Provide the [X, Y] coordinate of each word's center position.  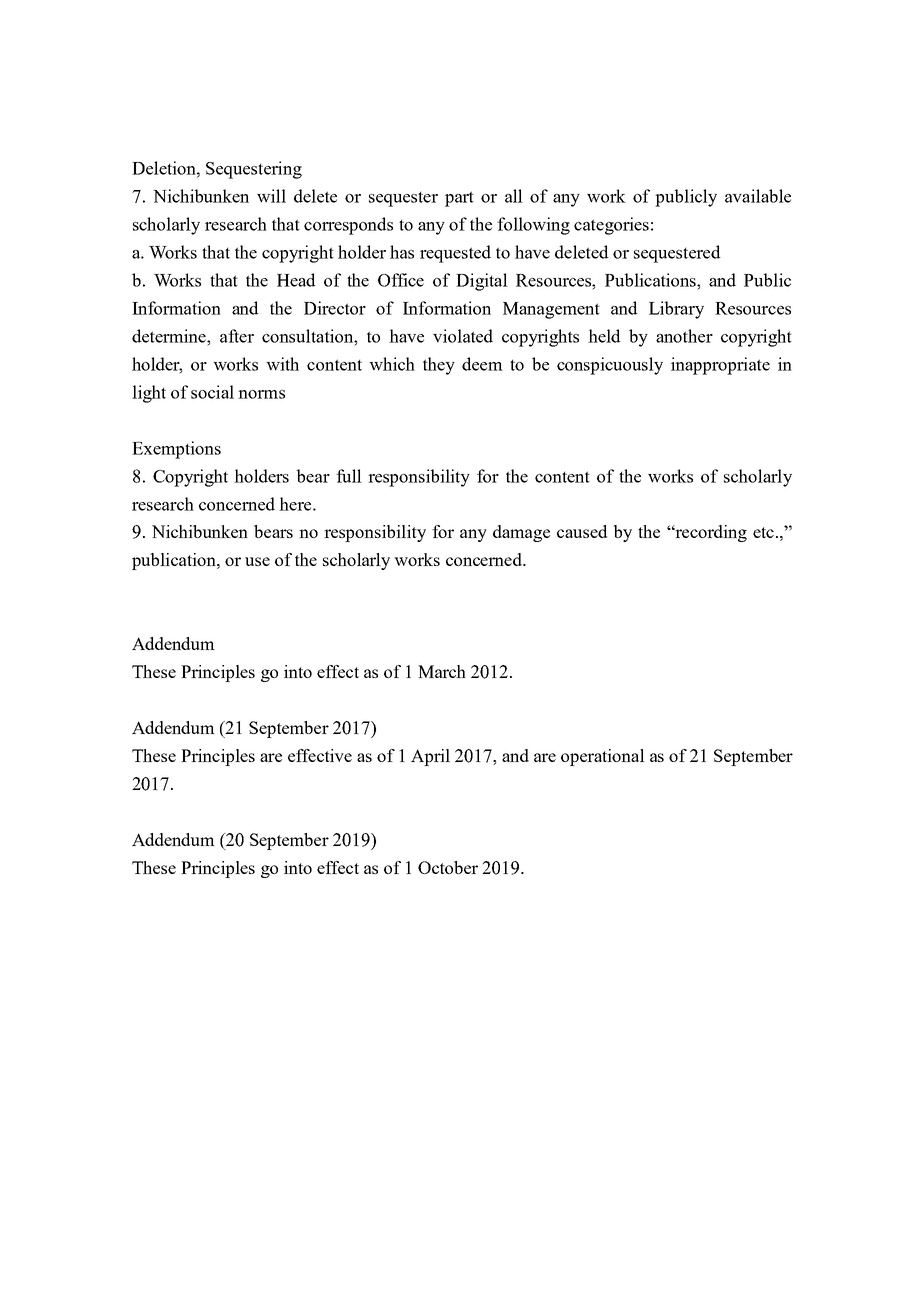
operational [603, 757]
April [430, 757]
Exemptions [176, 450]
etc [763, 532]
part [459, 199]
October [448, 867]
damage [521, 533]
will [271, 196]
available [758, 196]
